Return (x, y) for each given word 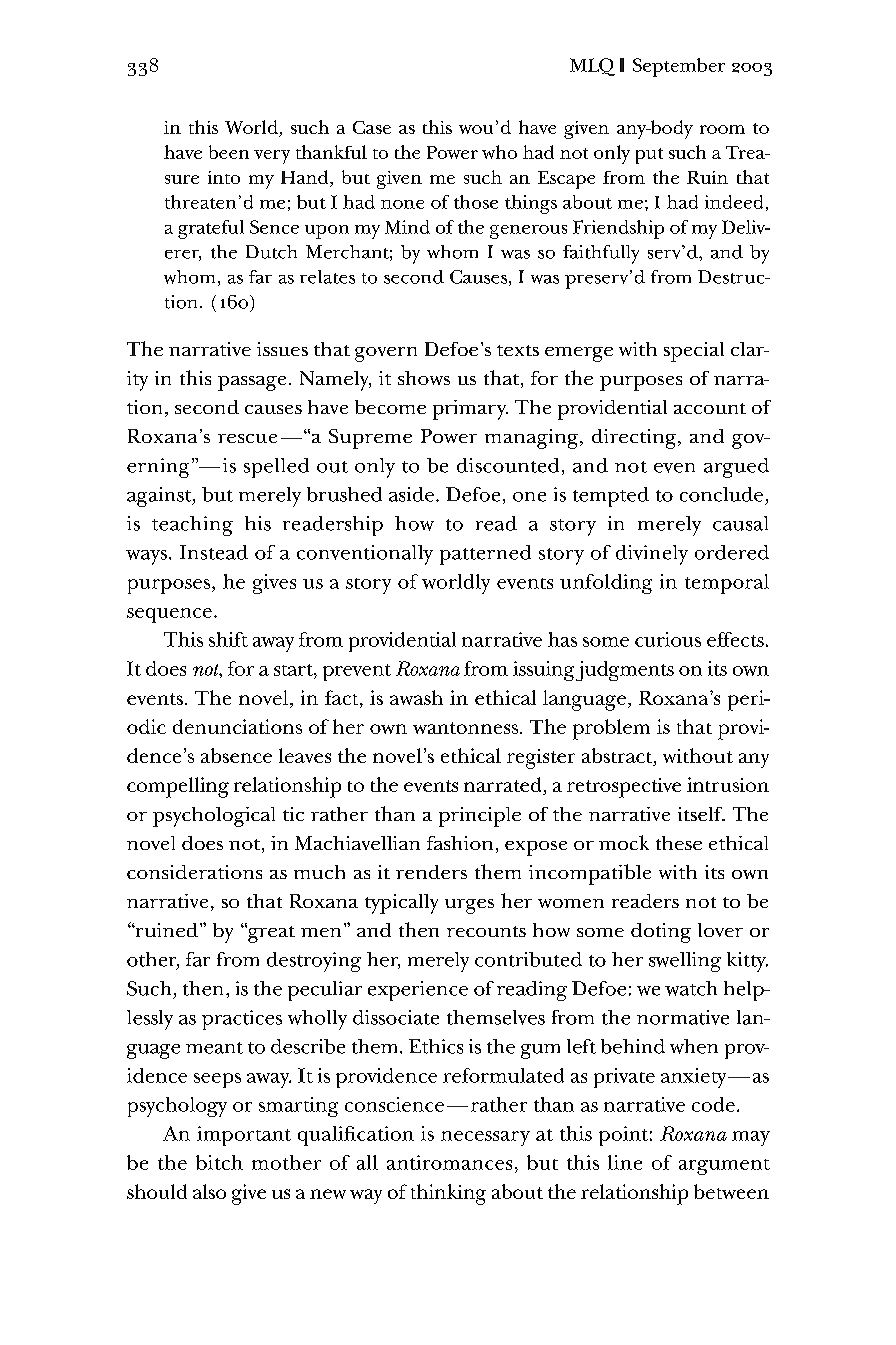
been (229, 152)
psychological (214, 817)
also (209, 1191)
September (679, 67)
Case (372, 127)
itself (701, 814)
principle (480, 817)
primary (470, 410)
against (160, 497)
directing (635, 439)
